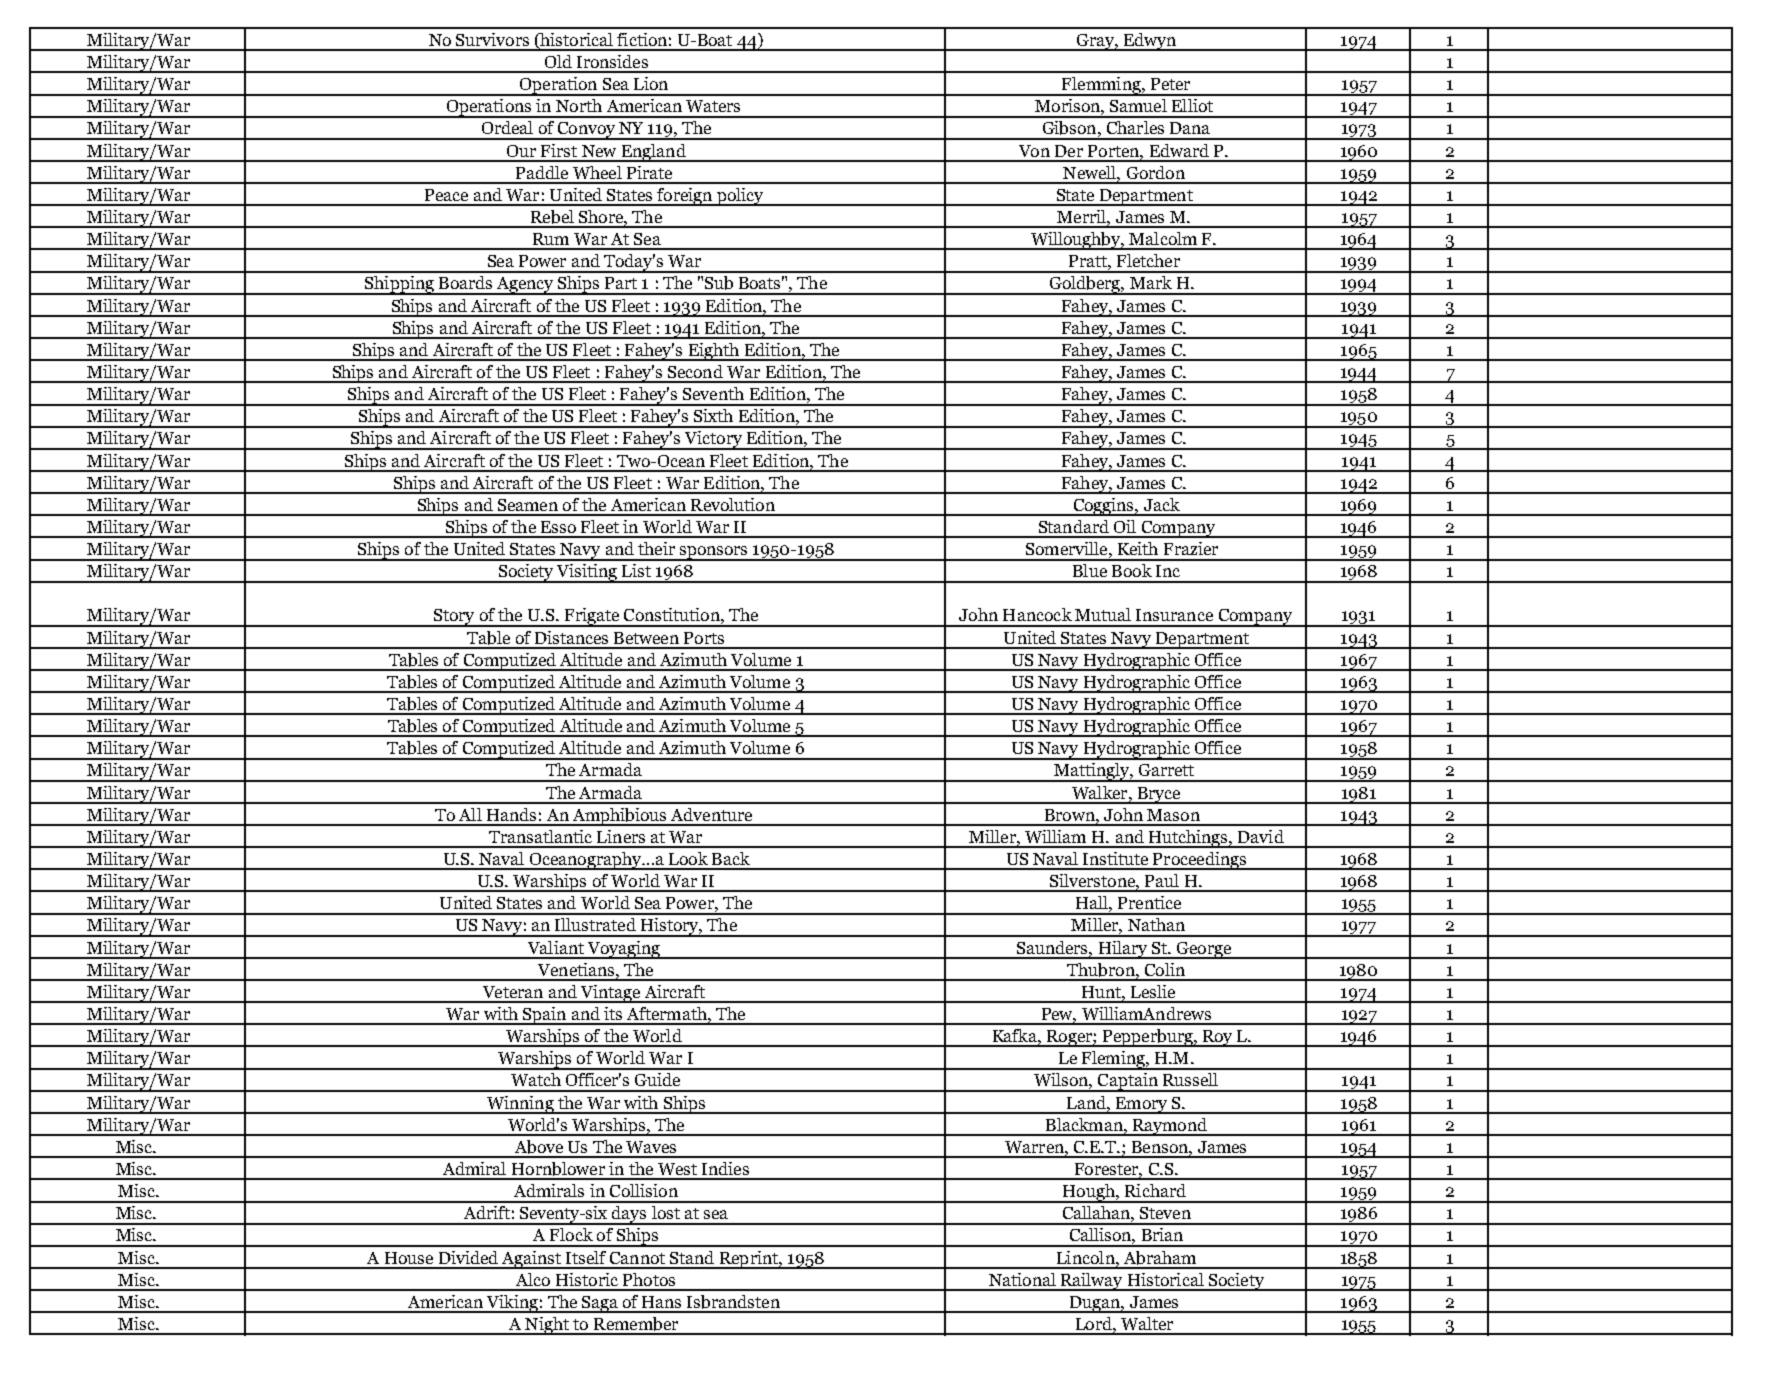  What do you see at coordinates (521, 151) in the screenshot?
I see `Our` at bounding box center [521, 151].
